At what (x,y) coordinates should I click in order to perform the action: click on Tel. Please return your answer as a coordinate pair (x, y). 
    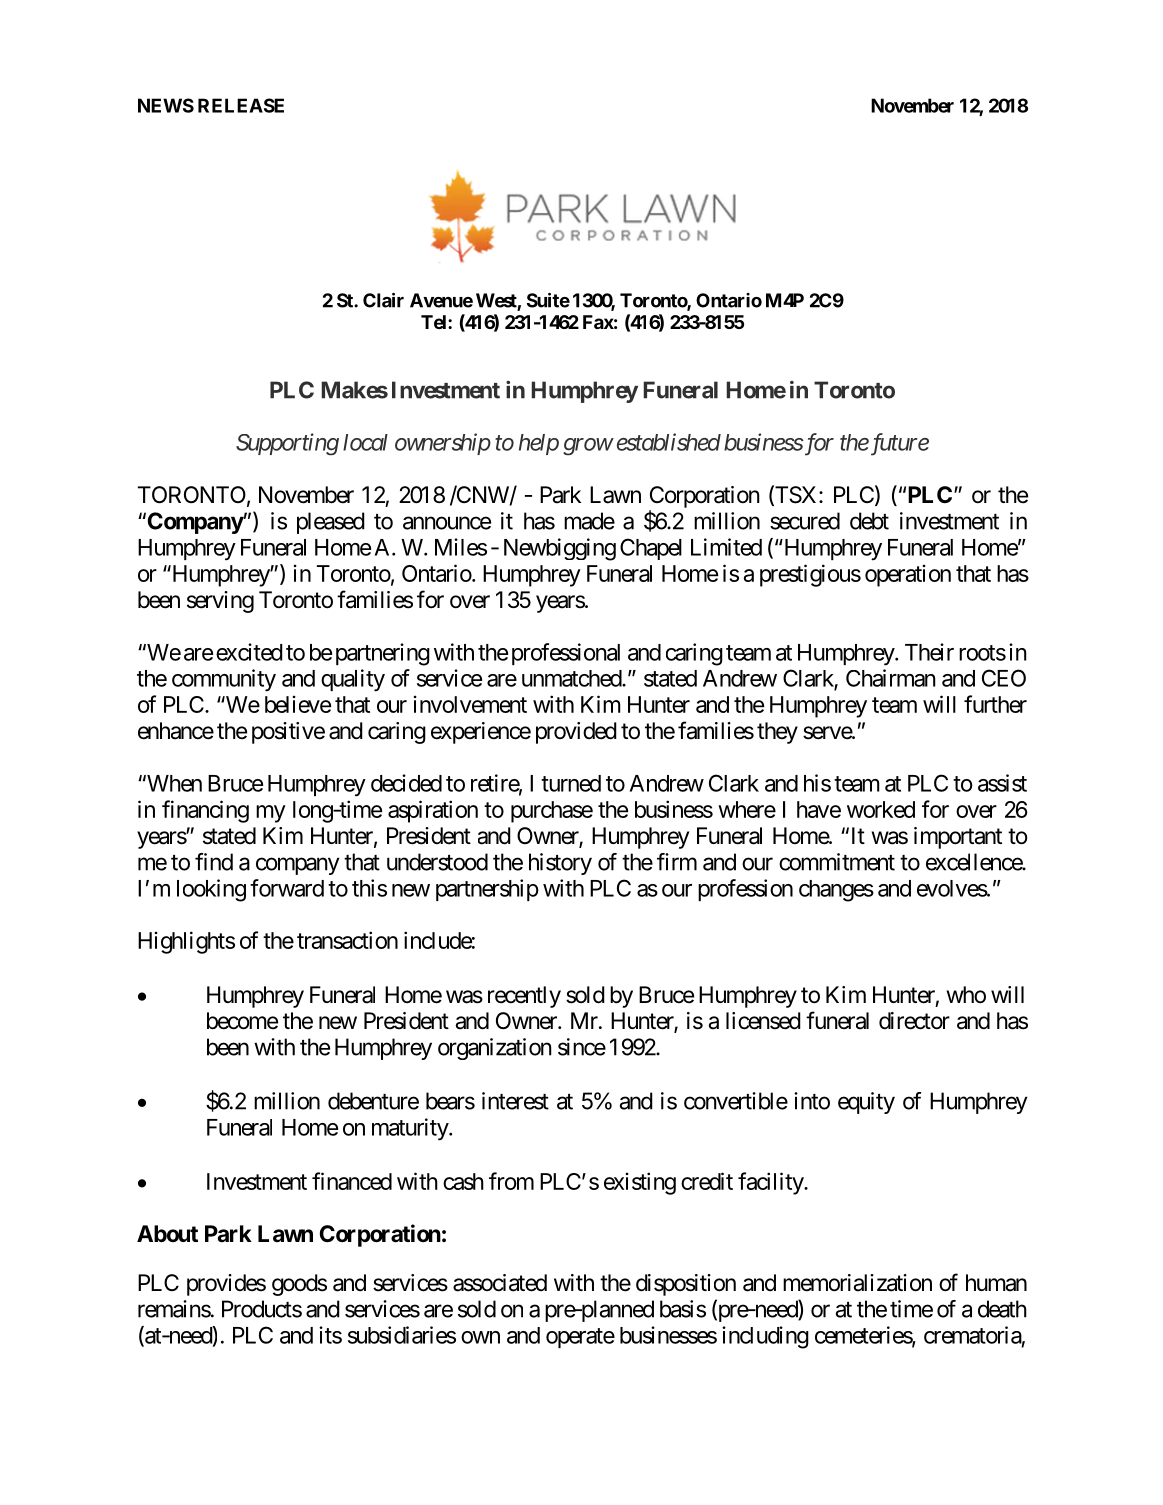
    Looking at the image, I should click on (435, 322).
